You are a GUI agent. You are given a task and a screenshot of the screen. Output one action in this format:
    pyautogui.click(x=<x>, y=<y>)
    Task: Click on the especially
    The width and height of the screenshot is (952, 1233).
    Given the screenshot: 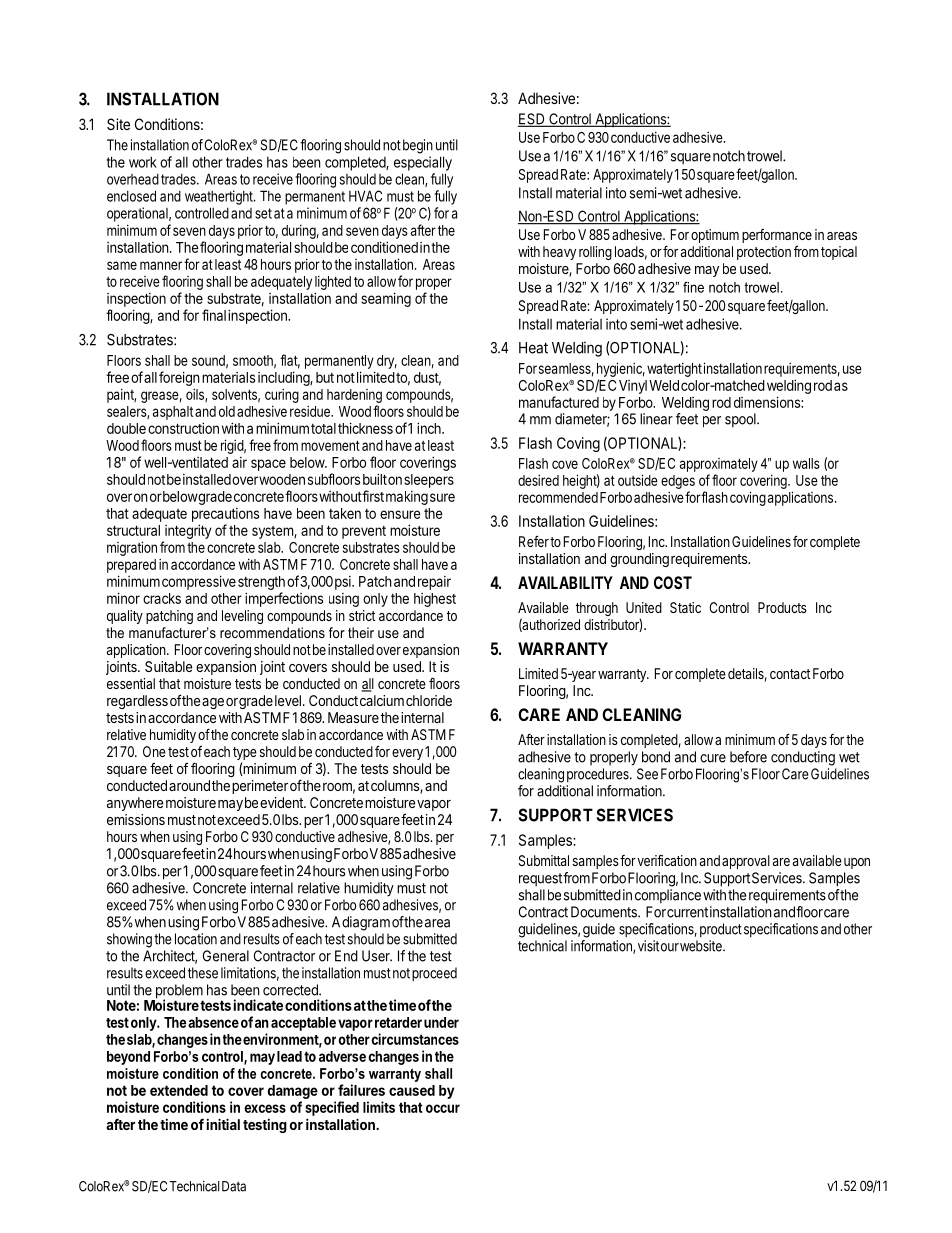 What is the action you would take?
    pyautogui.click(x=423, y=163)
